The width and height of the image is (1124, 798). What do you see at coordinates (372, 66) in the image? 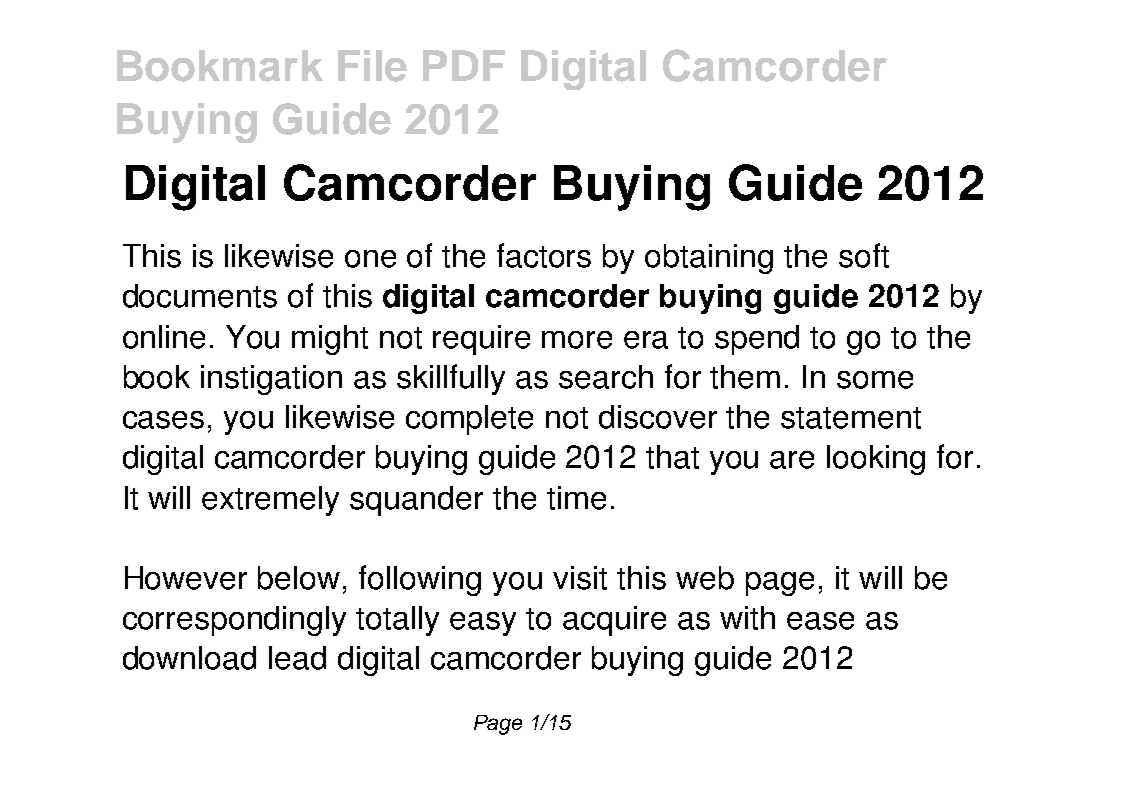
I see `File` at bounding box center [372, 66].
